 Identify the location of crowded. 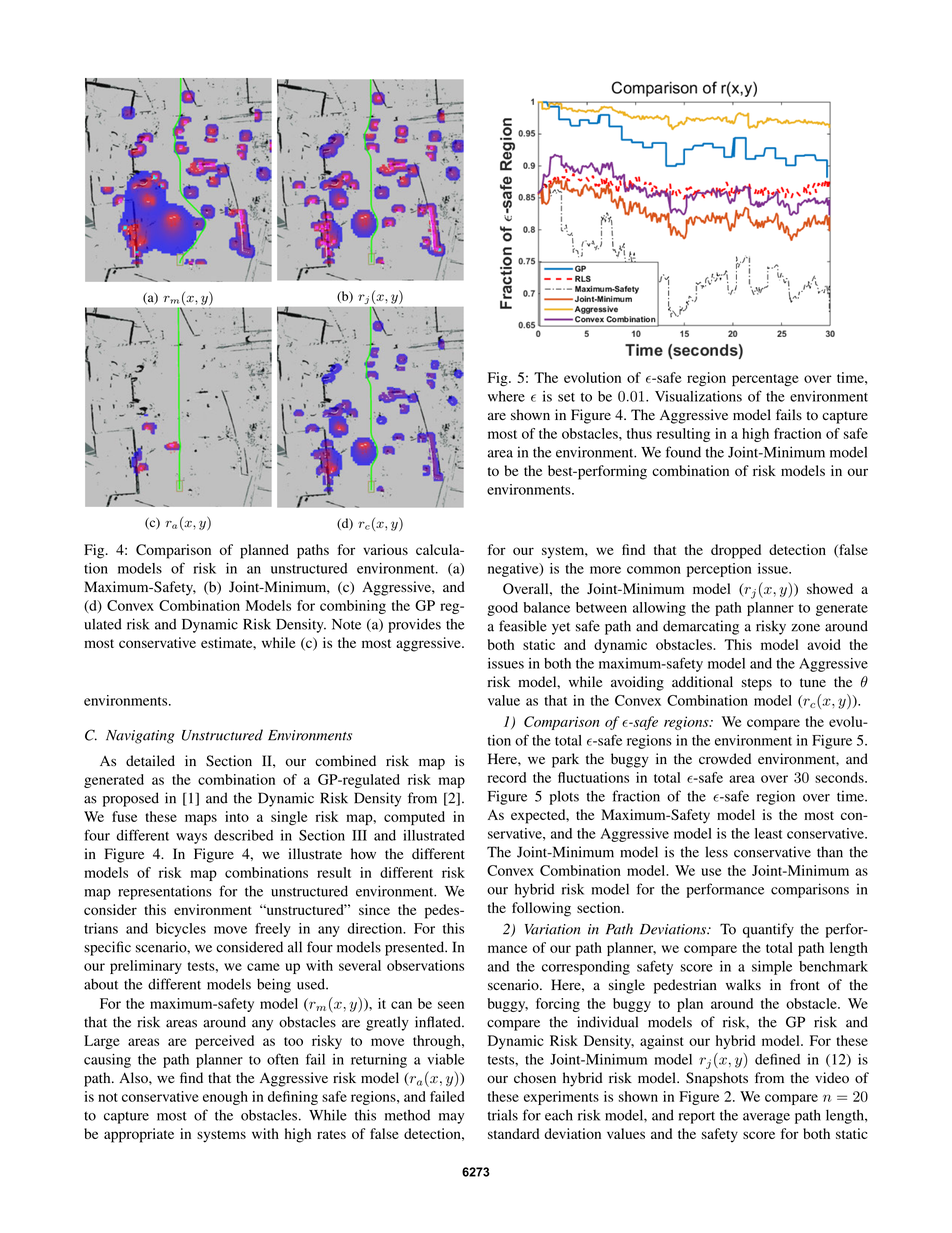
(725, 759).
